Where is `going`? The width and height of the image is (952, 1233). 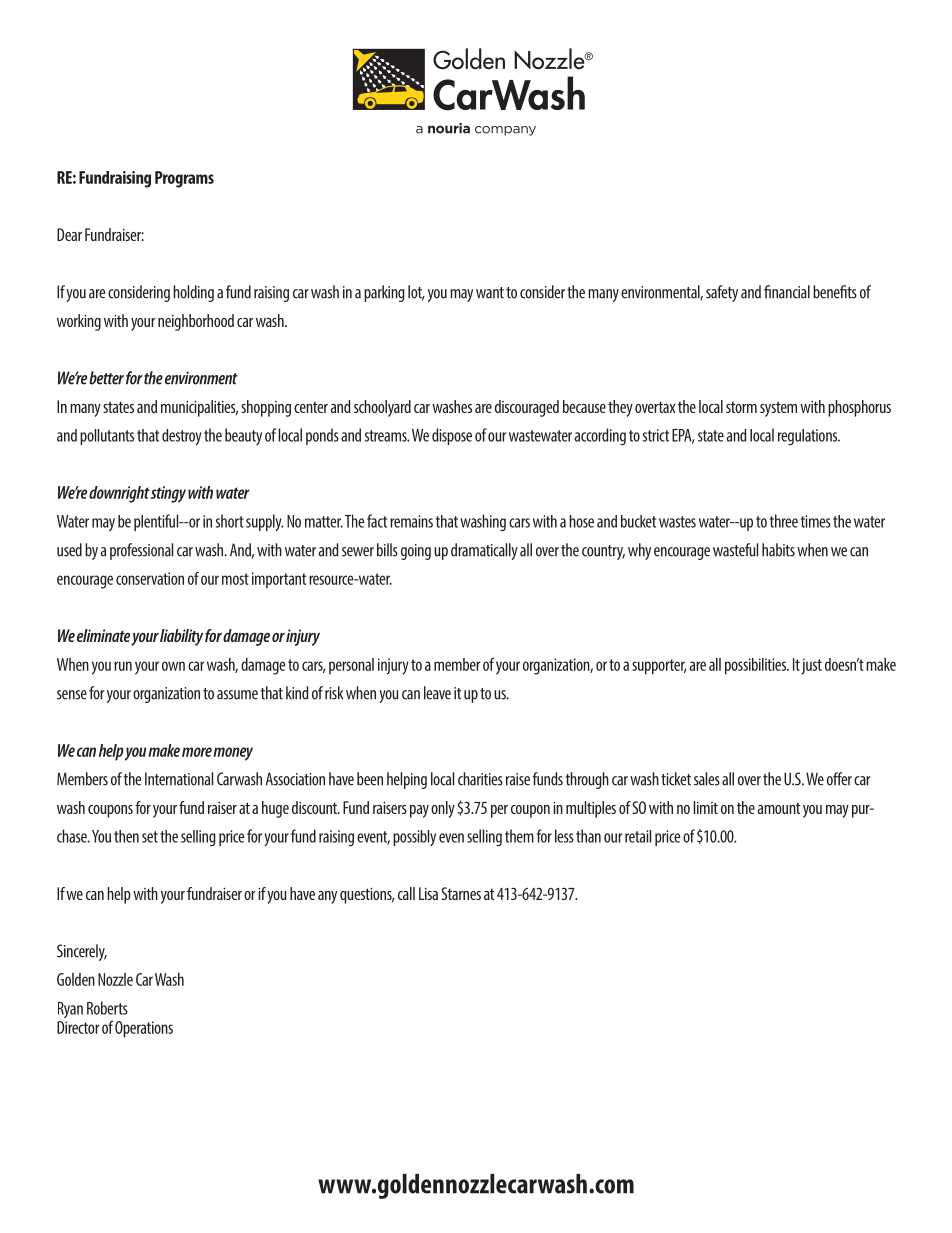
going is located at coordinates (416, 552).
